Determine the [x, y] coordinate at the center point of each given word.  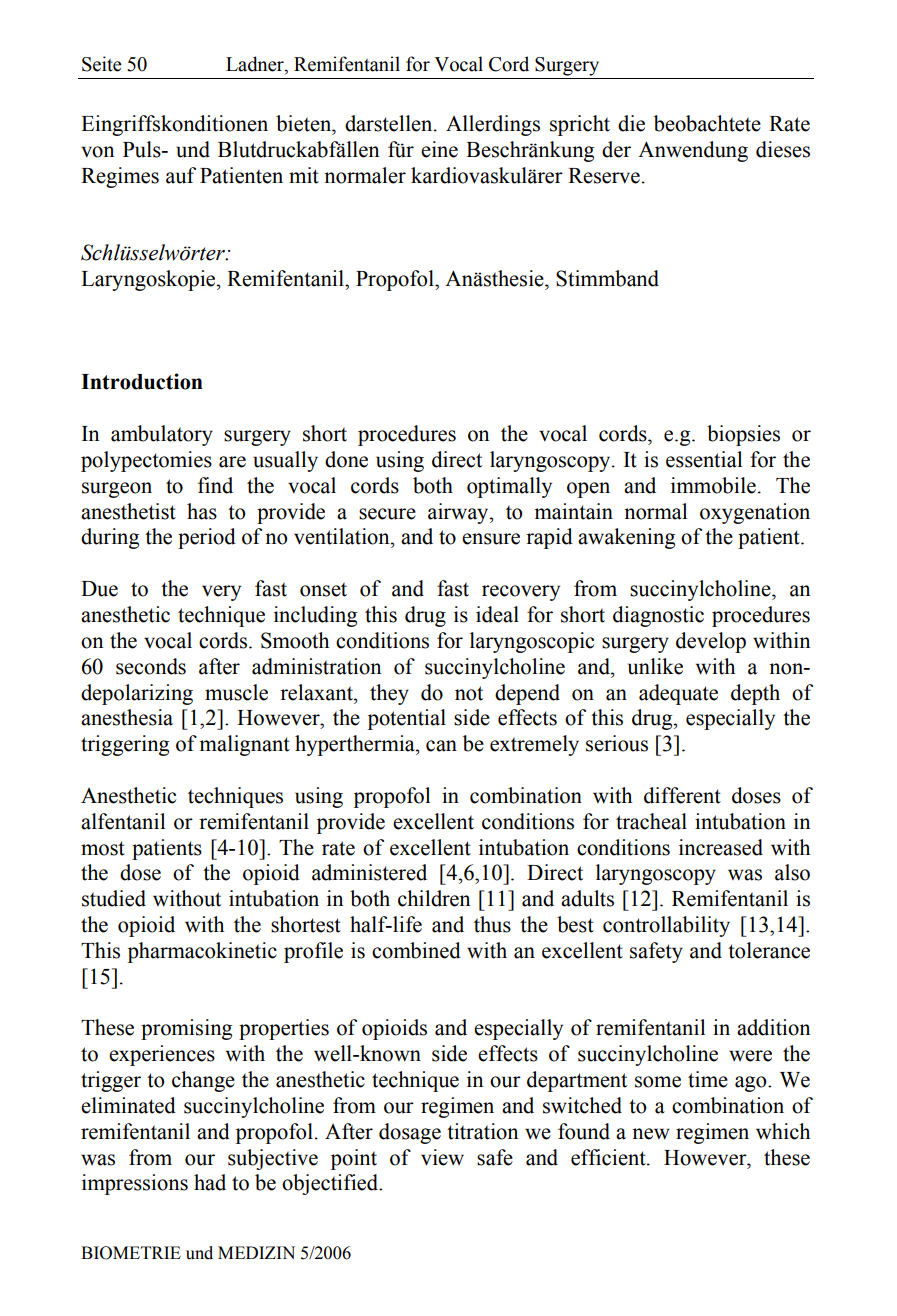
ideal [497, 614]
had [210, 1182]
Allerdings [493, 125]
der [616, 149]
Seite [102, 64]
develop [711, 642]
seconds [151, 666]
